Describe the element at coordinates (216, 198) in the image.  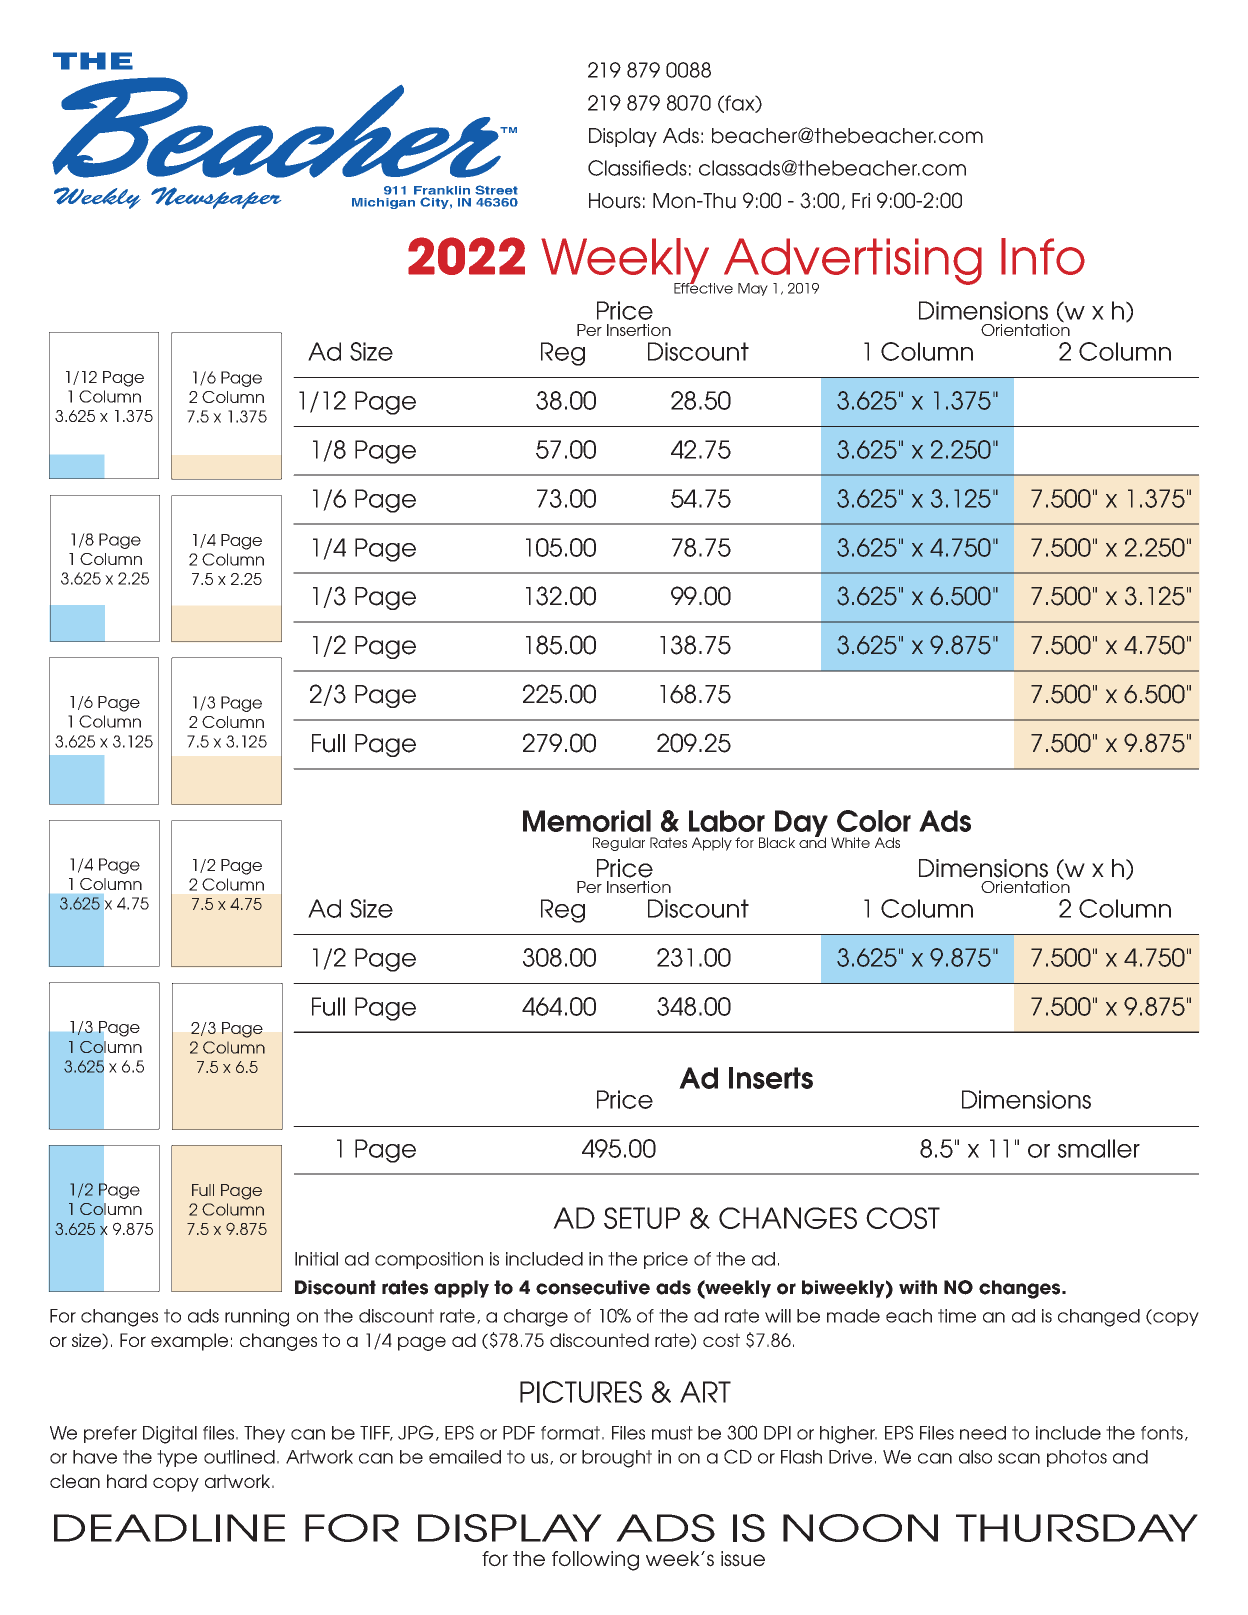
I see `Newspaper` at that location.
